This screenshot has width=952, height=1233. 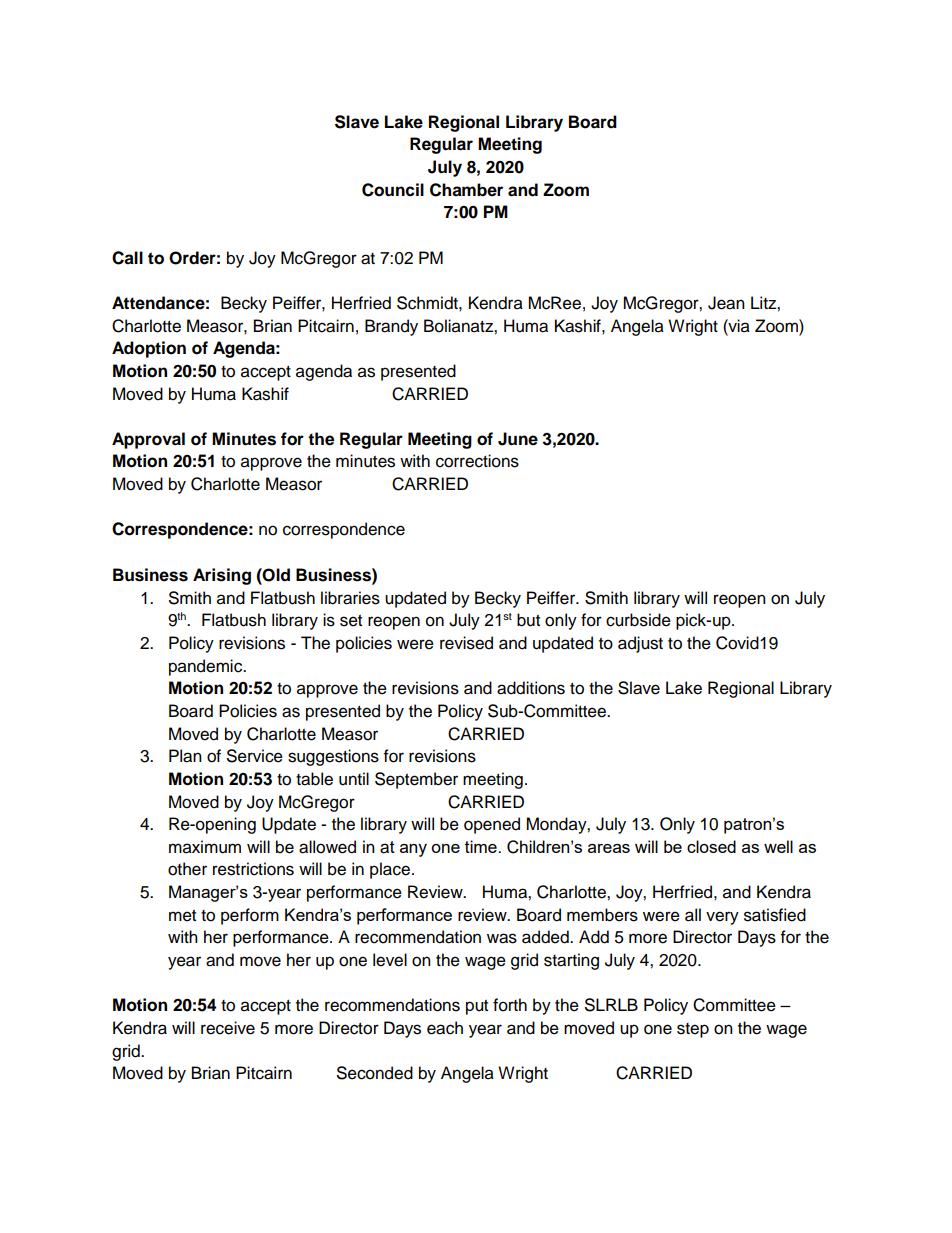 What do you see at coordinates (726, 303) in the screenshot?
I see `Jean` at bounding box center [726, 303].
